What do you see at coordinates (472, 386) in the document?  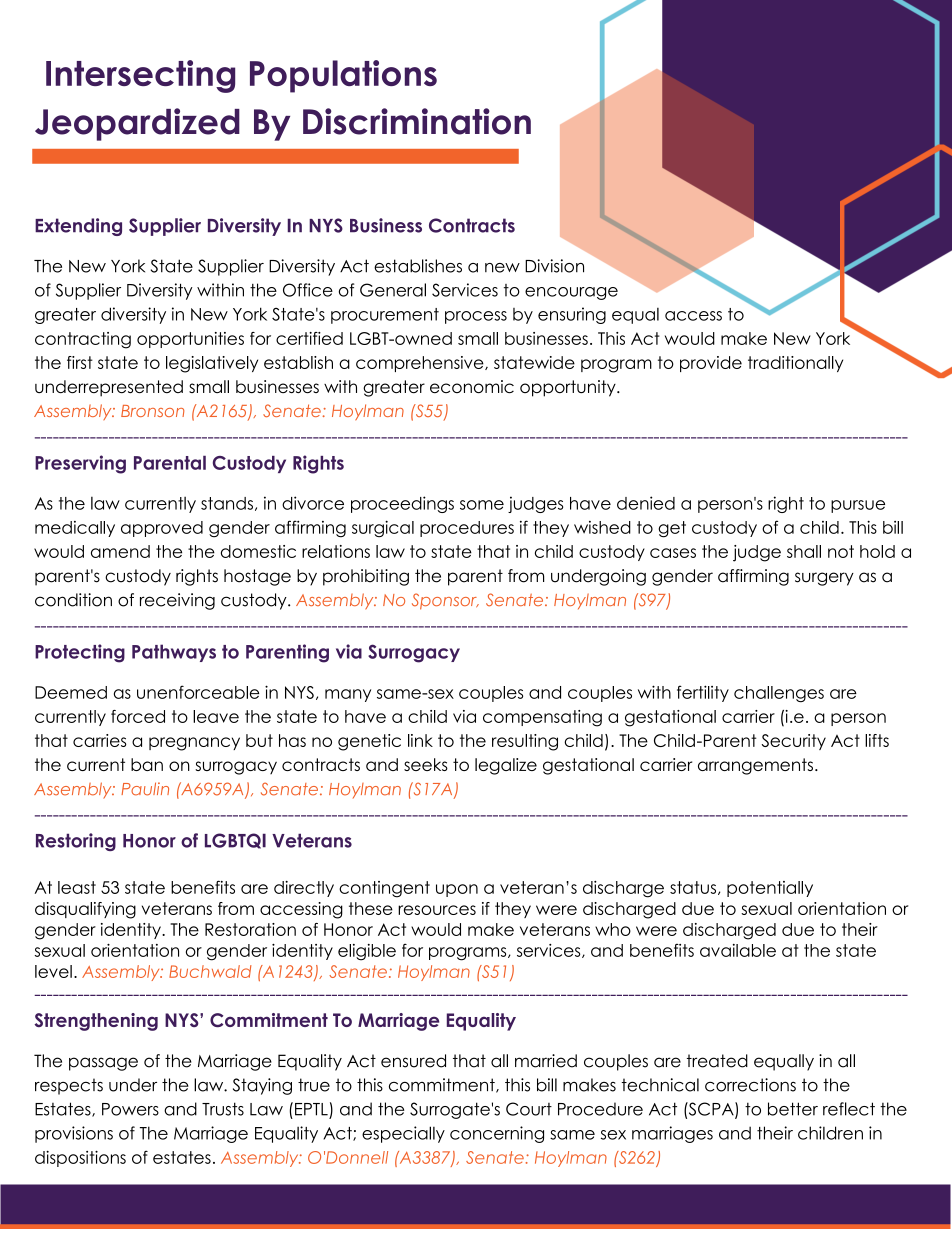 I see `economic` at bounding box center [472, 386].
